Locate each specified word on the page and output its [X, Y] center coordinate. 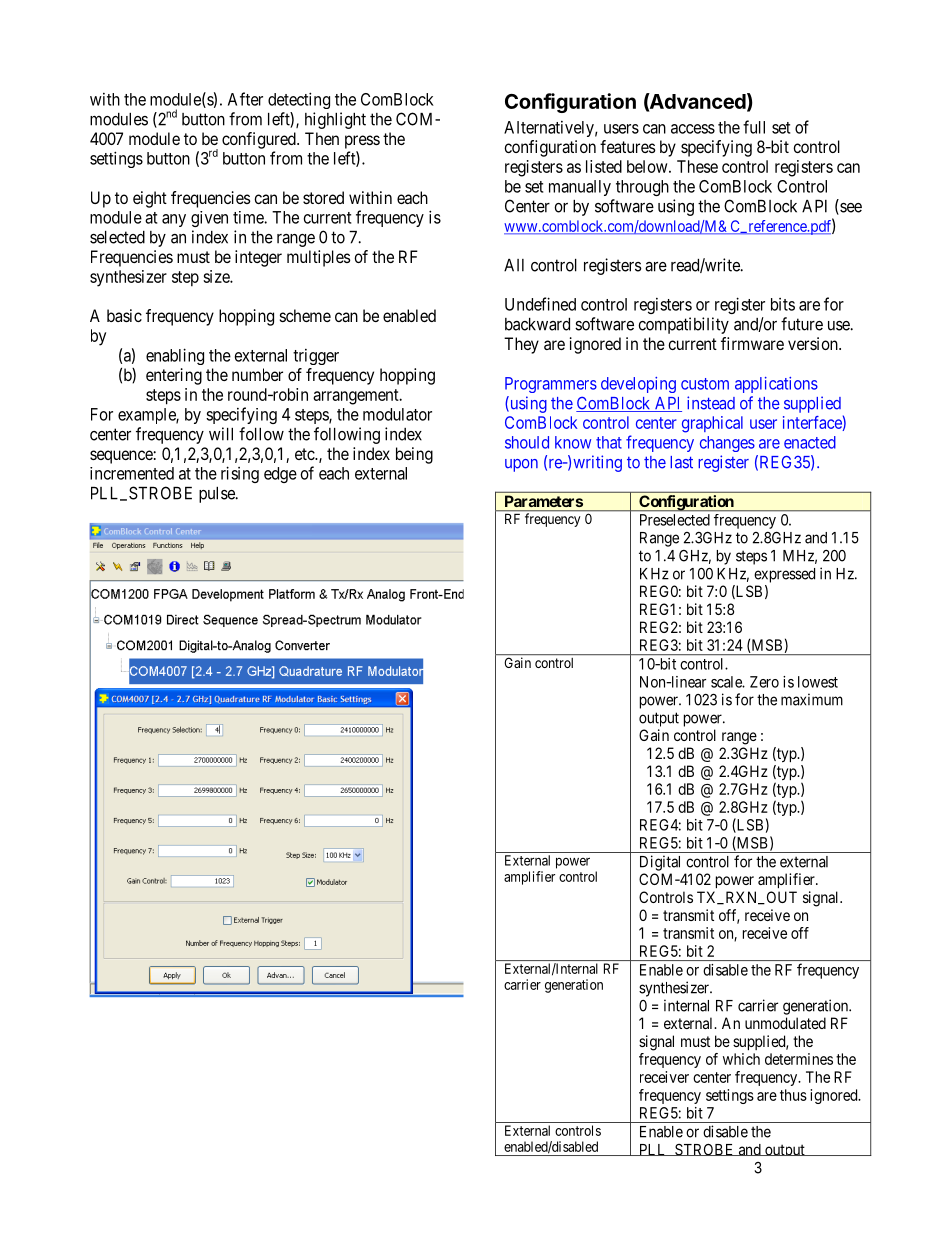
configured [260, 140]
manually [580, 188]
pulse [218, 495]
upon [521, 465]
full [754, 127]
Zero [764, 682]
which [741, 1059]
